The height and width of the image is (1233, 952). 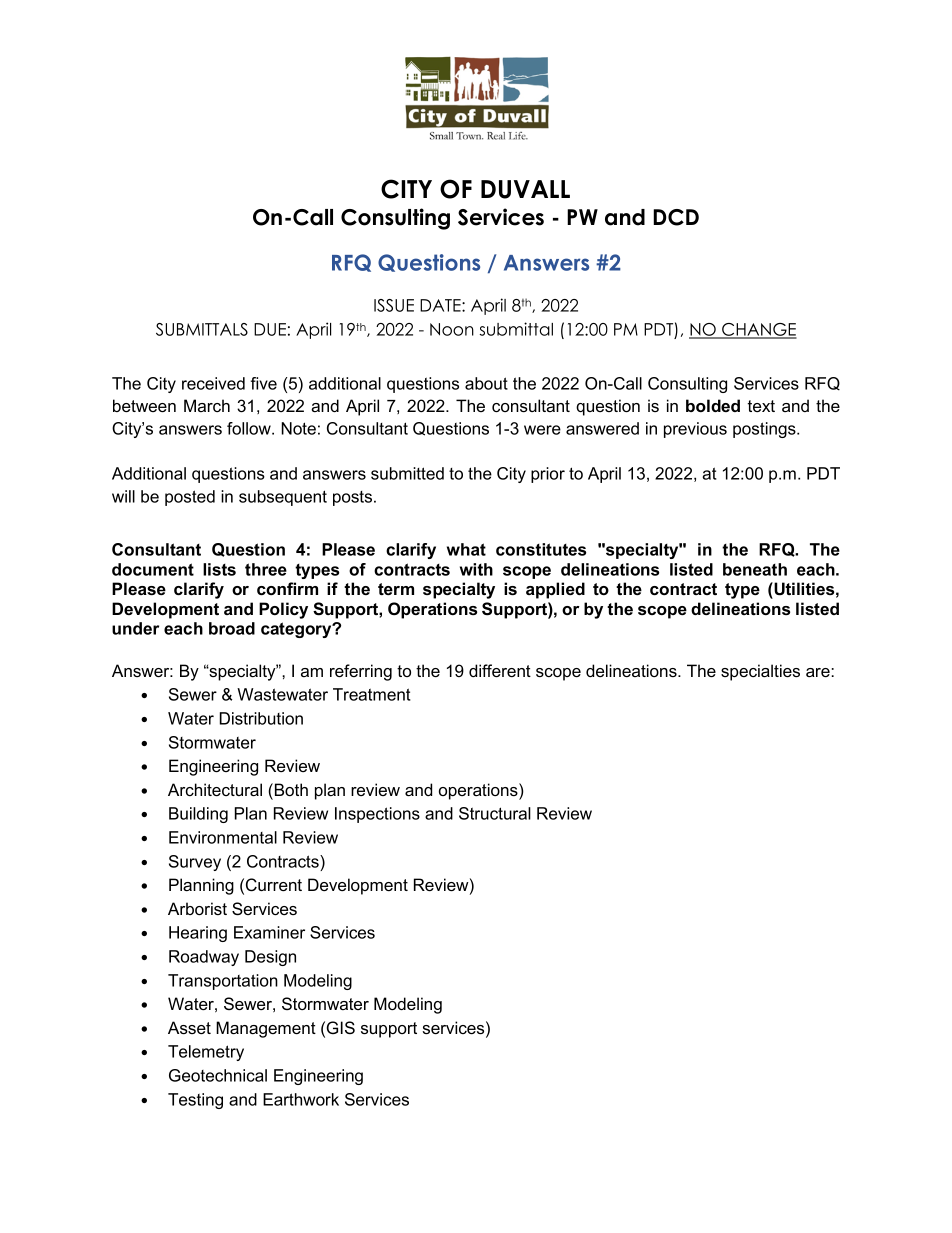 I want to click on what, so click(x=466, y=549).
